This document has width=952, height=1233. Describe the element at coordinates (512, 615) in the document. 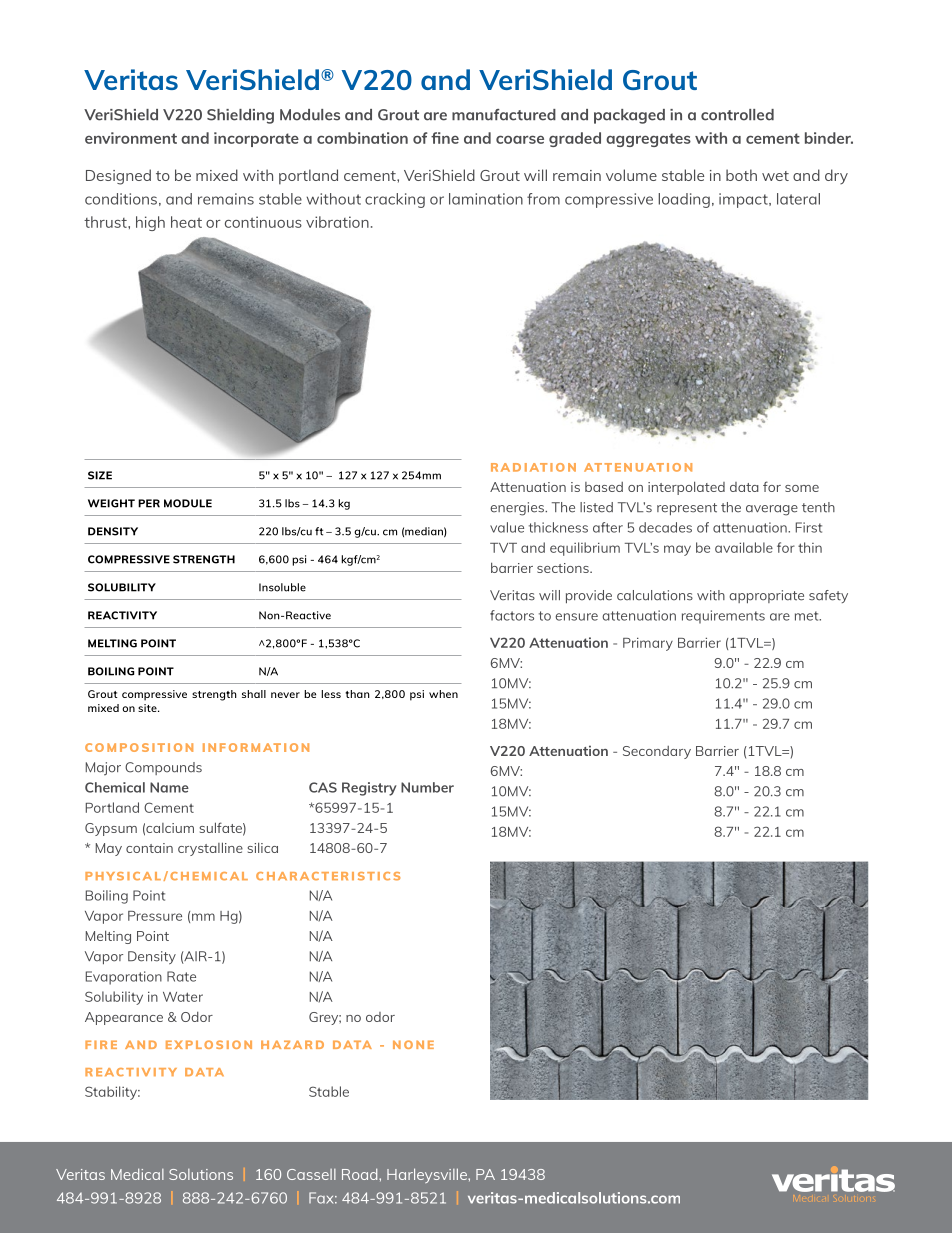

I see `factors` at that location.
